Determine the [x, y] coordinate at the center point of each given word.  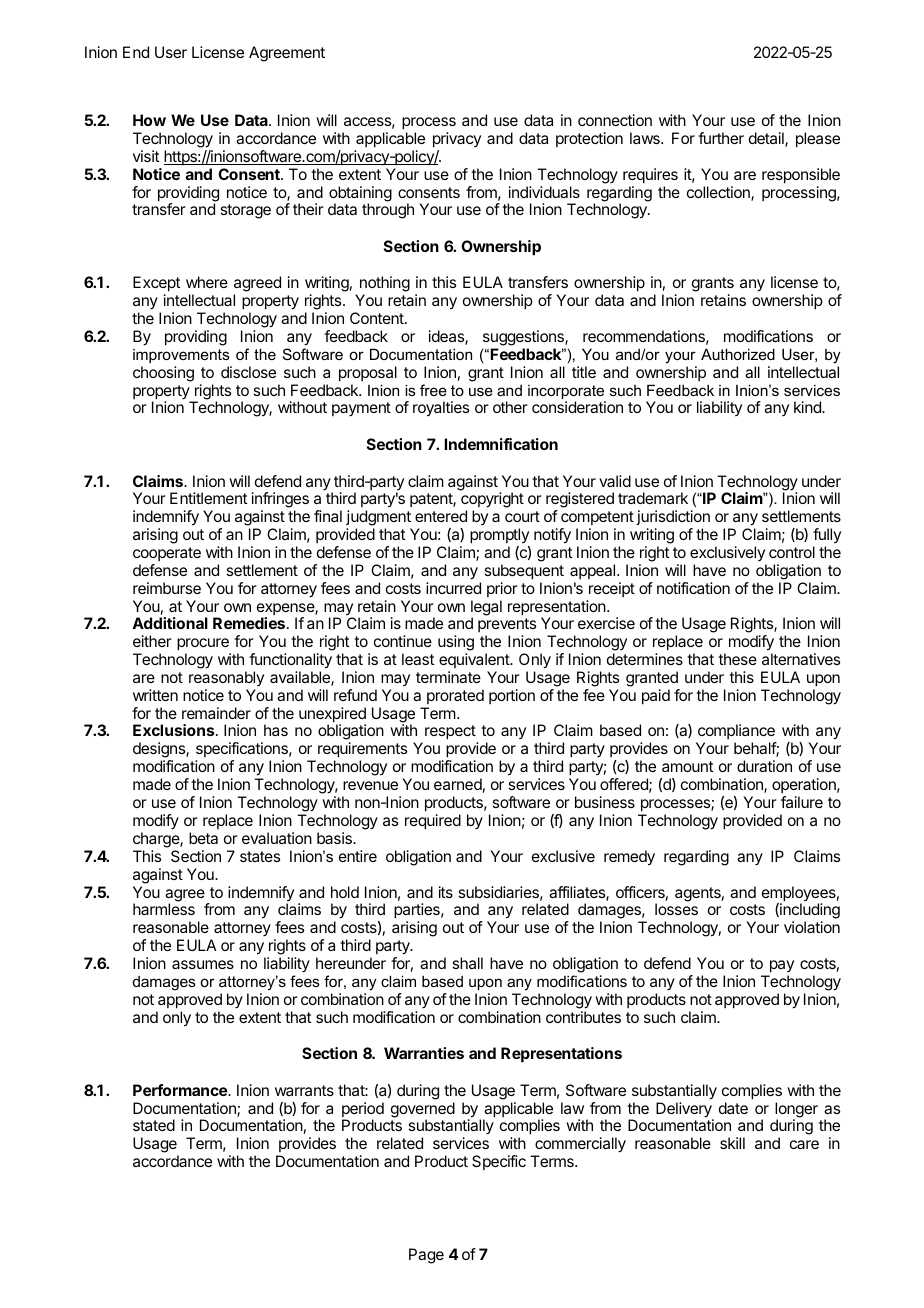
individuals [544, 192]
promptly [499, 536]
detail [767, 139]
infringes [280, 501]
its [446, 892]
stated [154, 1125]
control [792, 552]
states [260, 856]
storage [245, 211]
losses [676, 909]
